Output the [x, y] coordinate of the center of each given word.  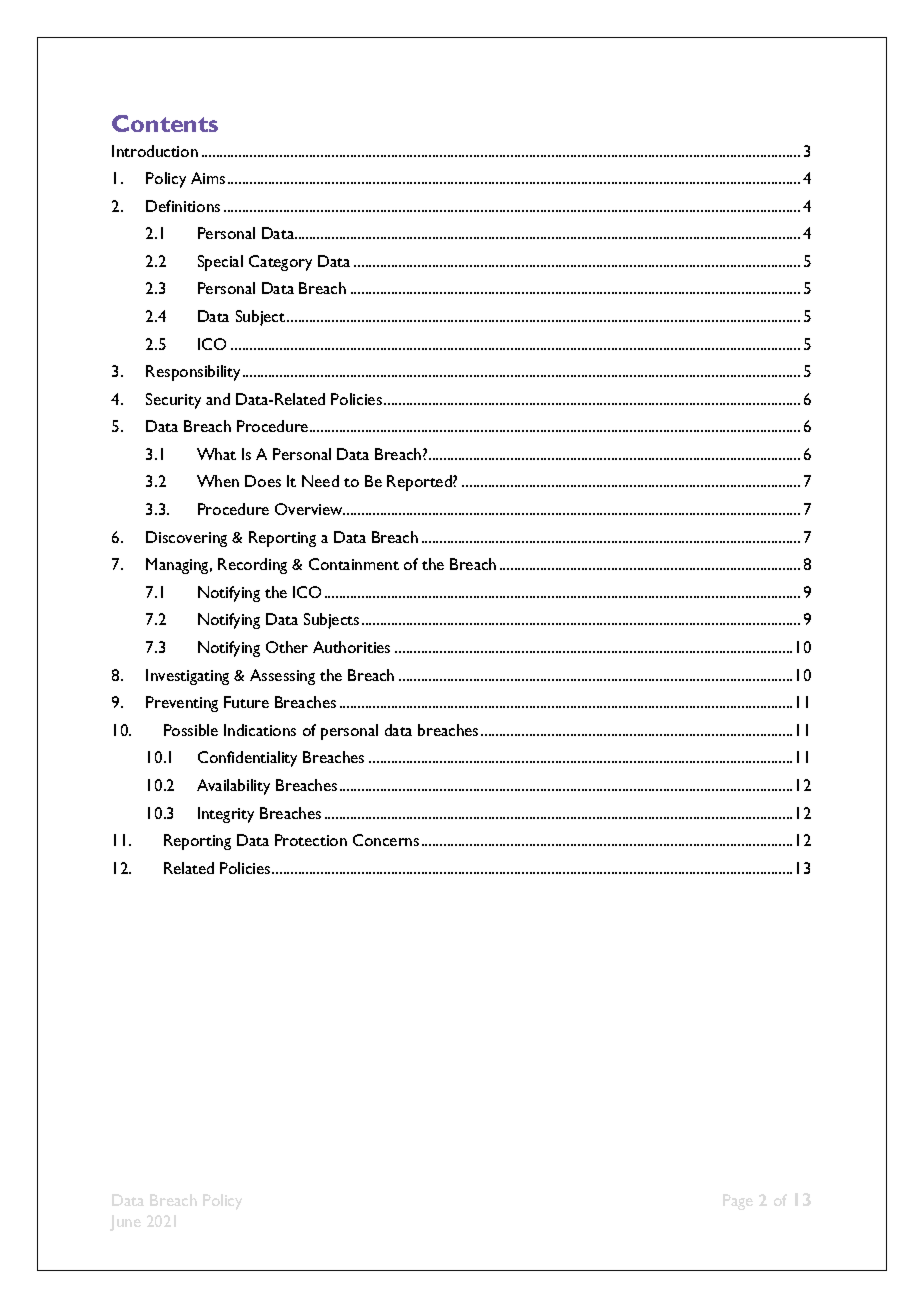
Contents [165, 123]
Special [220, 263]
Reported [420, 483]
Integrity [226, 815]
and [218, 399]
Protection [311, 840]
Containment [354, 564]
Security [173, 401]
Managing [179, 566]
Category [280, 263]
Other [287, 647]
